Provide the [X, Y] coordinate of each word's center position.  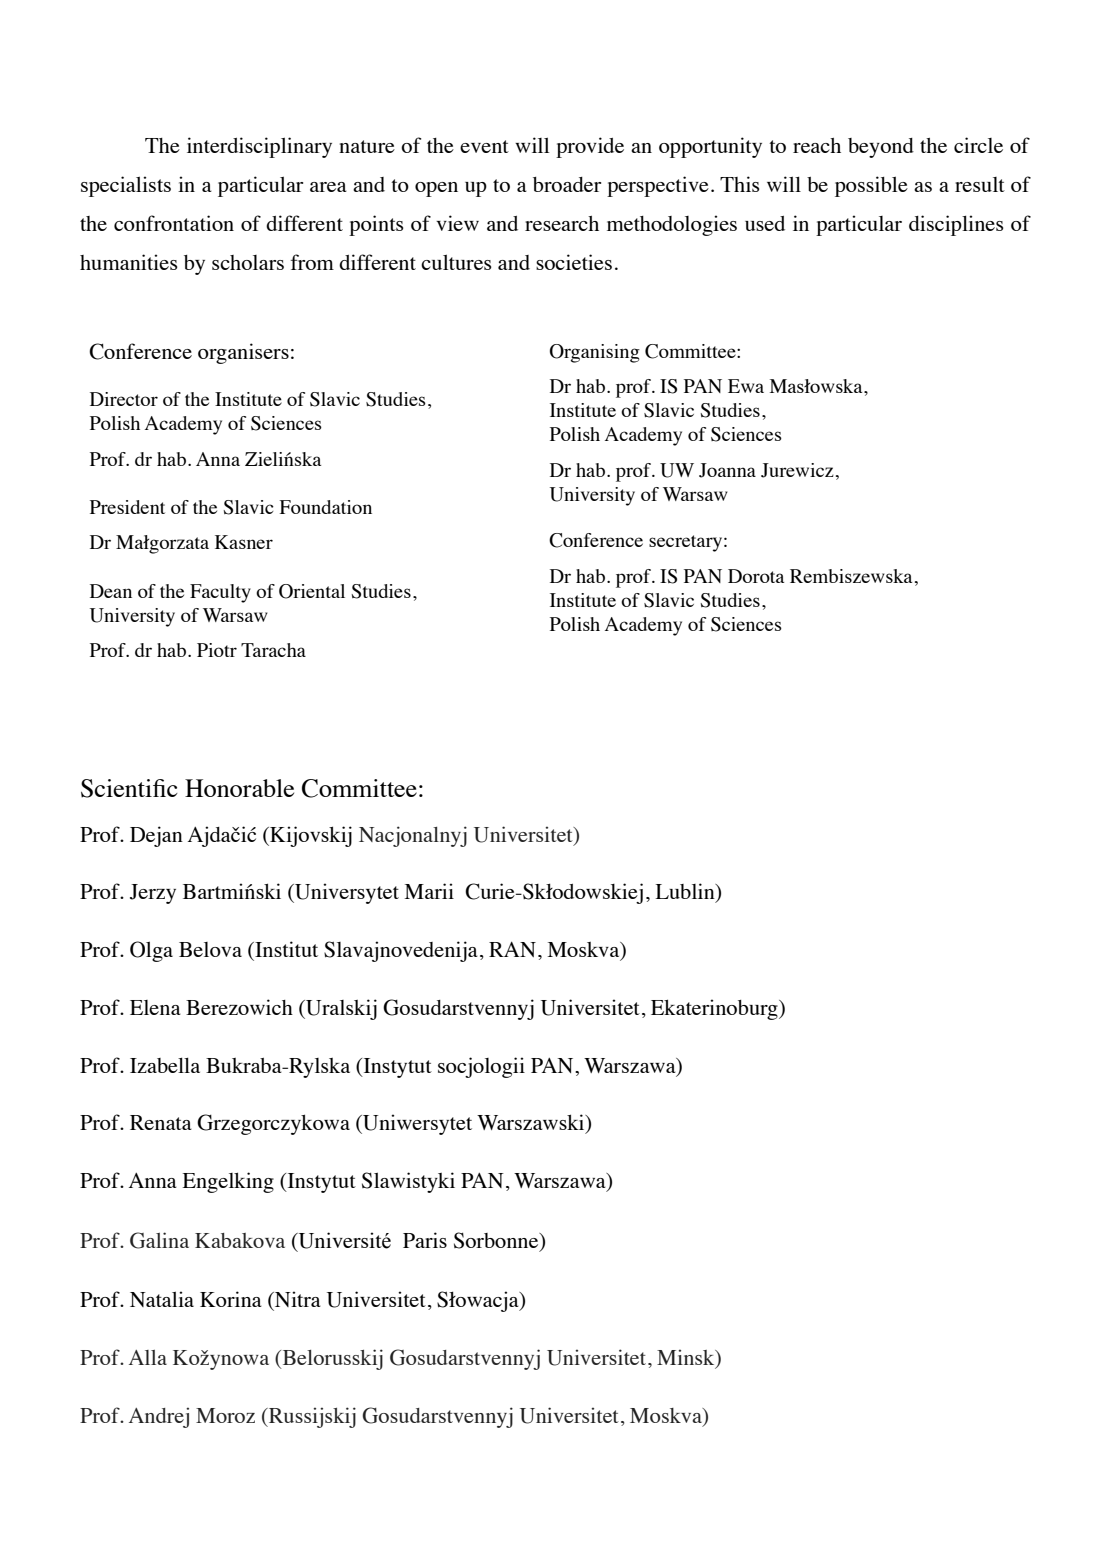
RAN [512, 949]
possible [871, 186]
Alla [148, 1357]
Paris [425, 1240]
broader [567, 184]
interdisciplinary [259, 147]
